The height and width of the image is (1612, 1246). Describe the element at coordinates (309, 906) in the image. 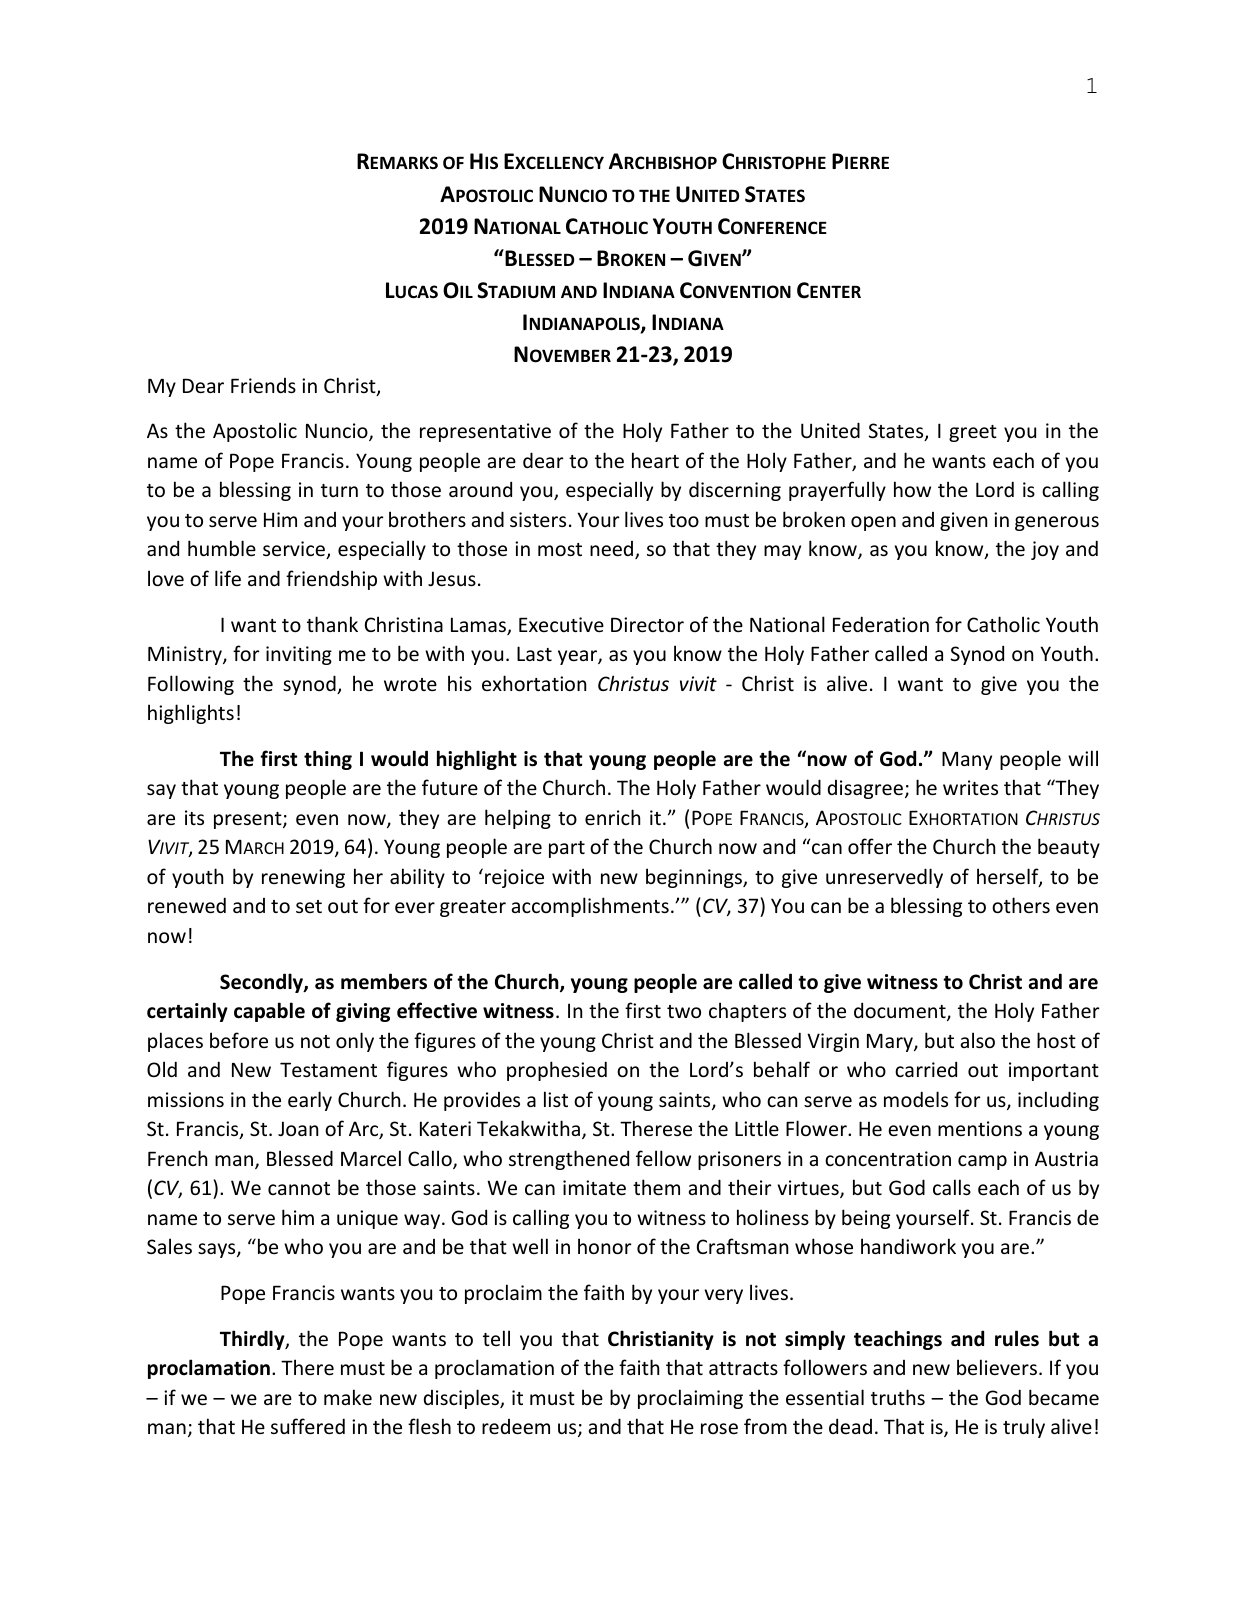

I see `set` at that location.
